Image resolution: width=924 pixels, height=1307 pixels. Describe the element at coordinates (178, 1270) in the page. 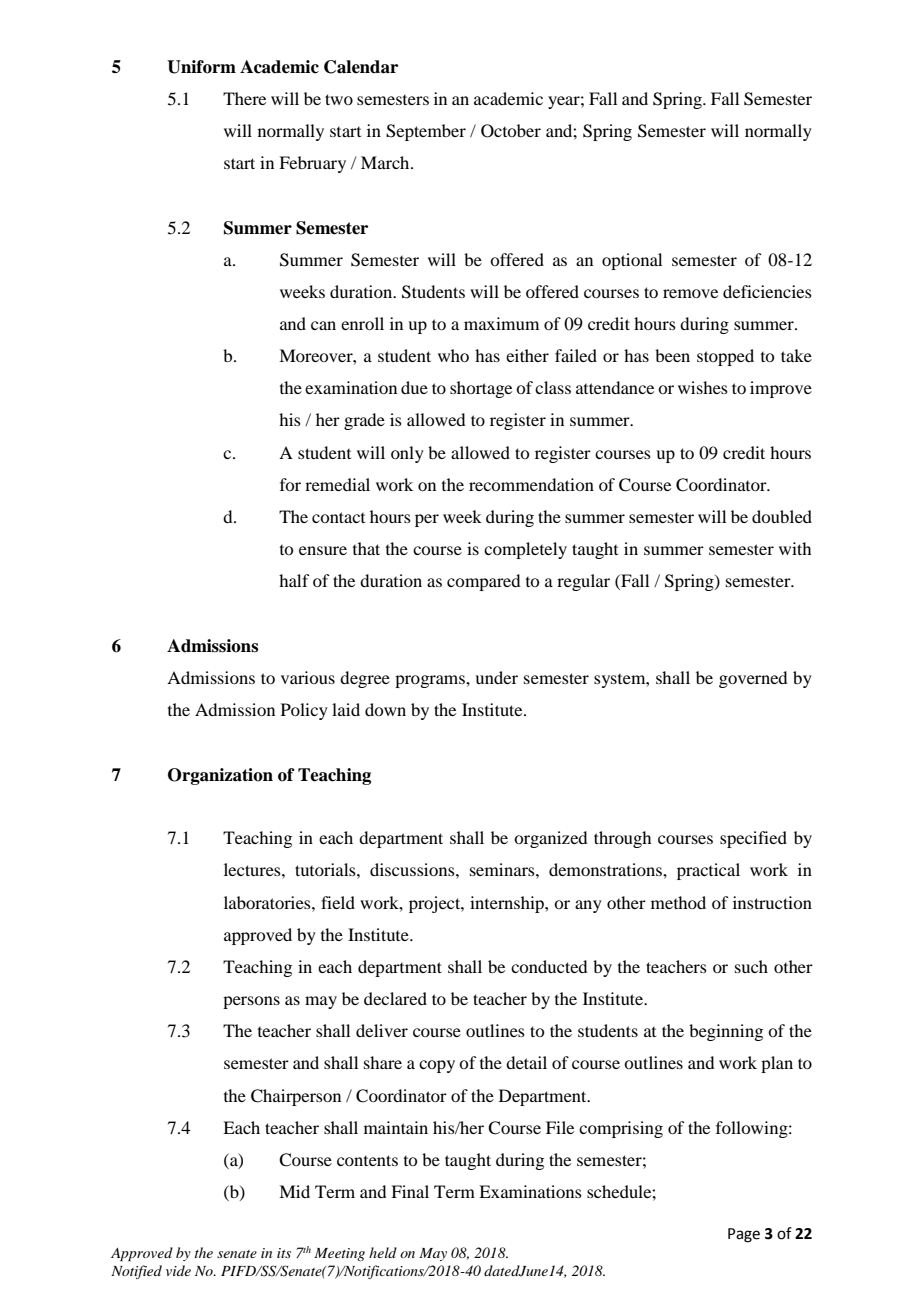

I see `vide` at that location.
